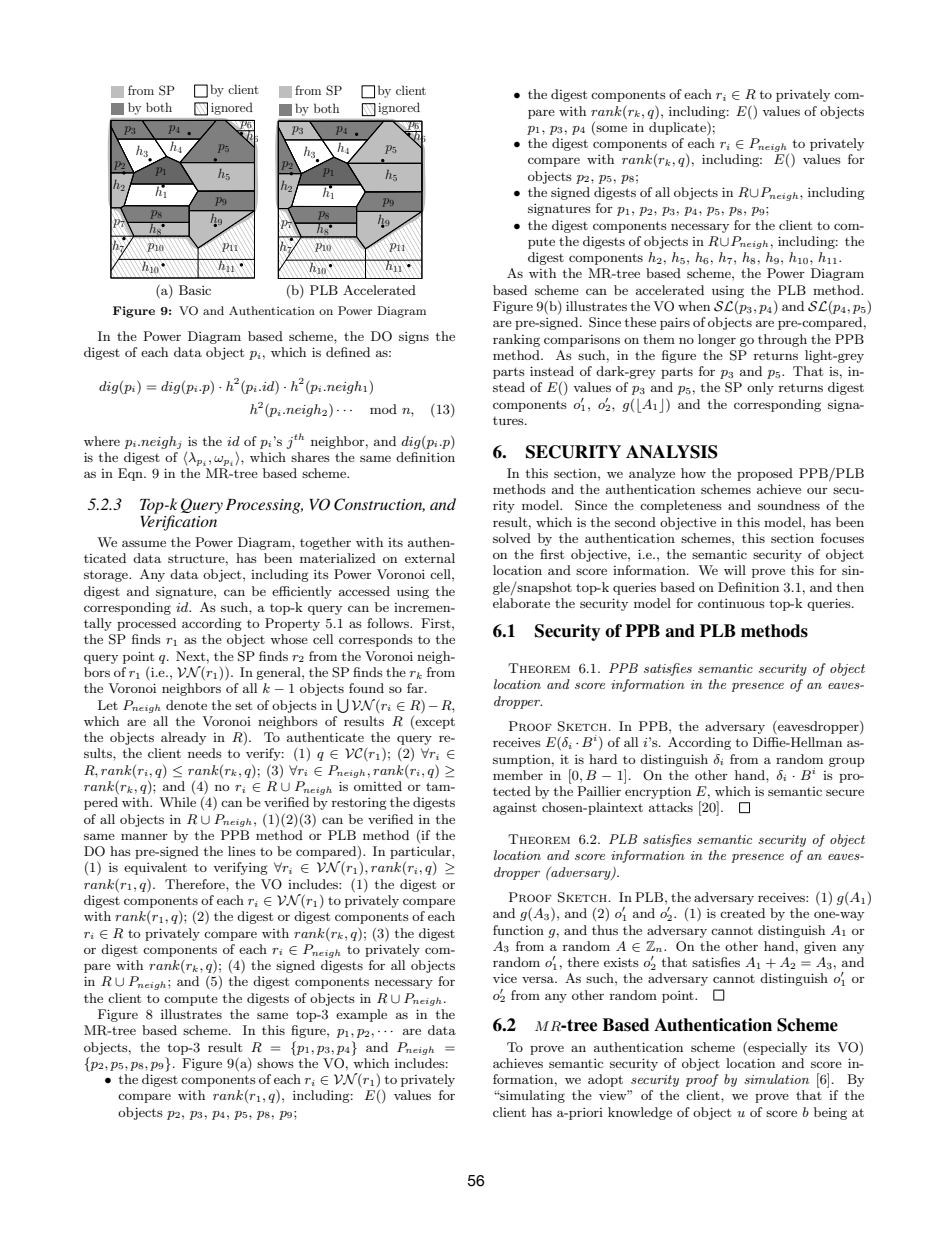  I want to click on member, so click(518, 775).
